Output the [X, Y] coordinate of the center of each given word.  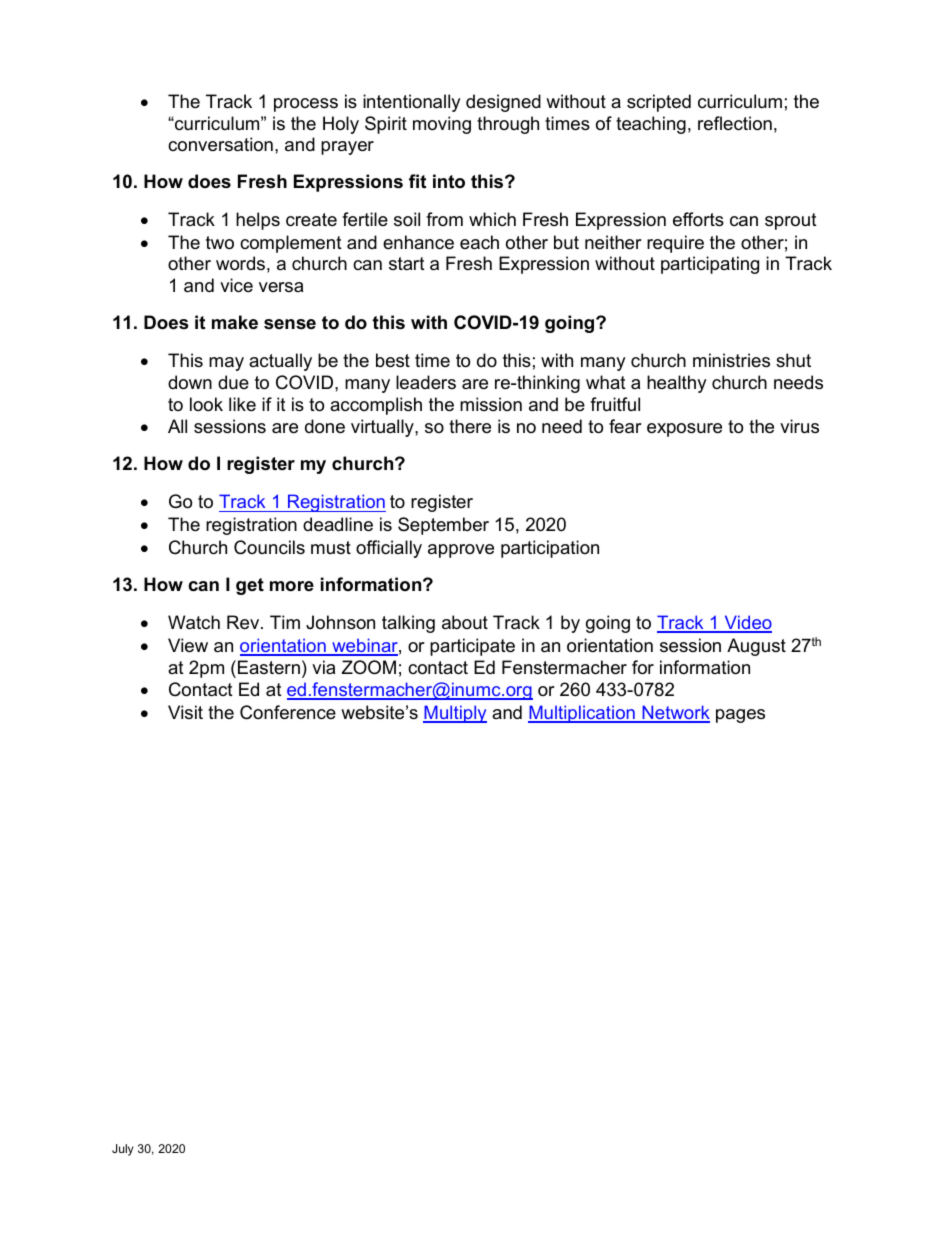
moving [442, 125]
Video [747, 623]
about [465, 622]
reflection [735, 123]
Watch [194, 622]
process [306, 105]
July [123, 1150]
